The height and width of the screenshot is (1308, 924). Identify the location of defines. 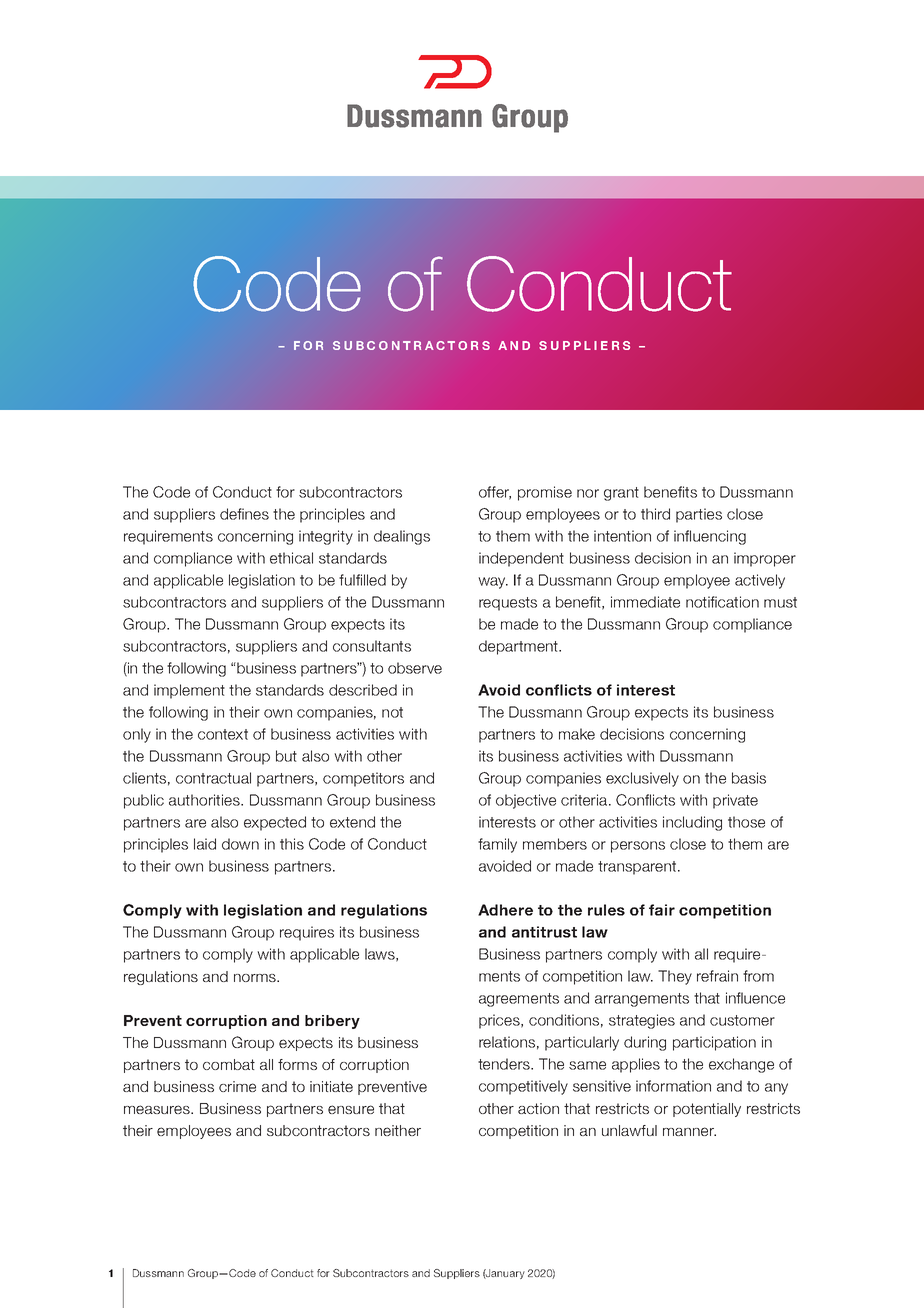
(244, 514).
